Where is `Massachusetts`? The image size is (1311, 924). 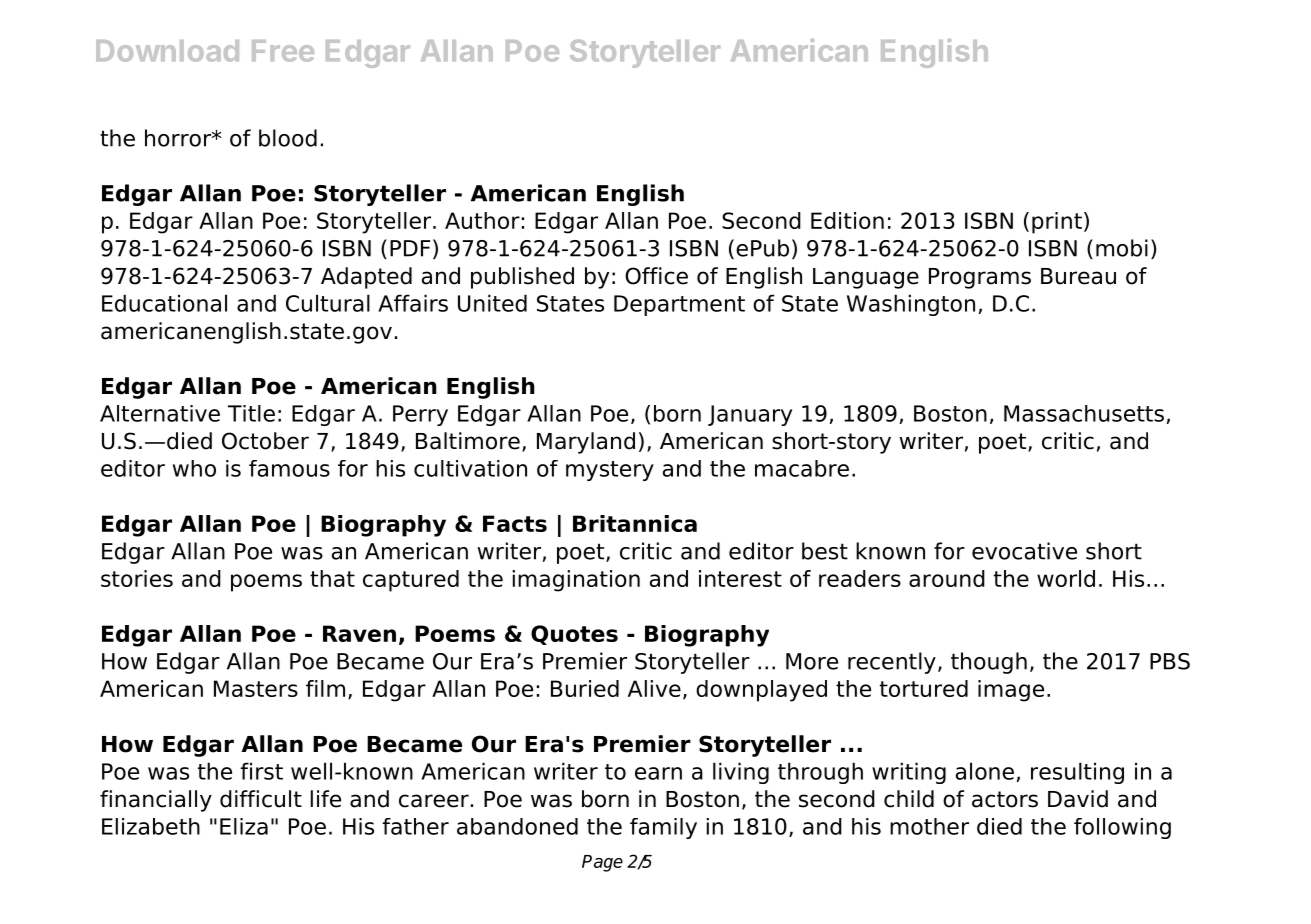
Massachusetts is located at coordinates (1084, 413).
